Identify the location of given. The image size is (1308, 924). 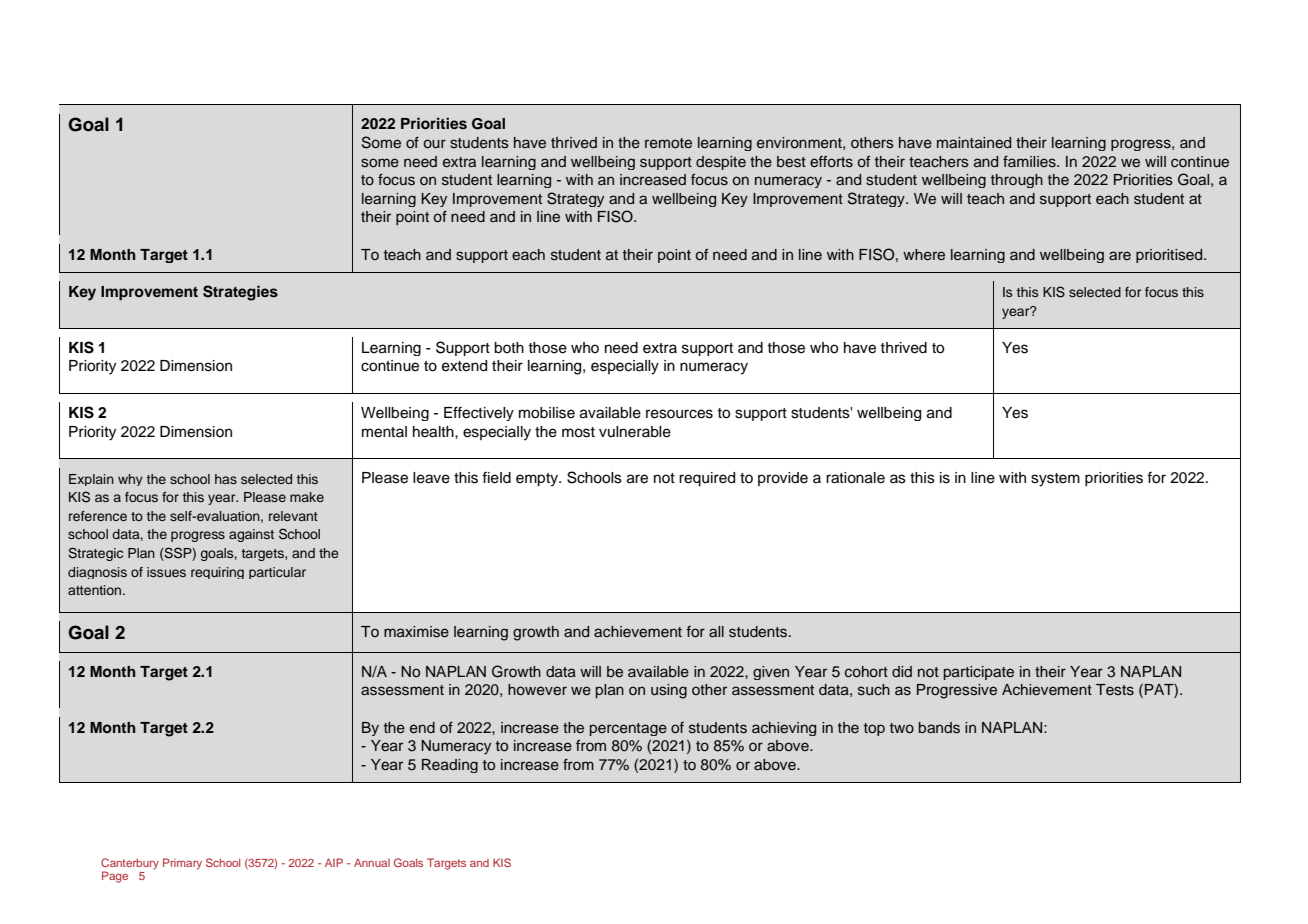
(771, 673).
